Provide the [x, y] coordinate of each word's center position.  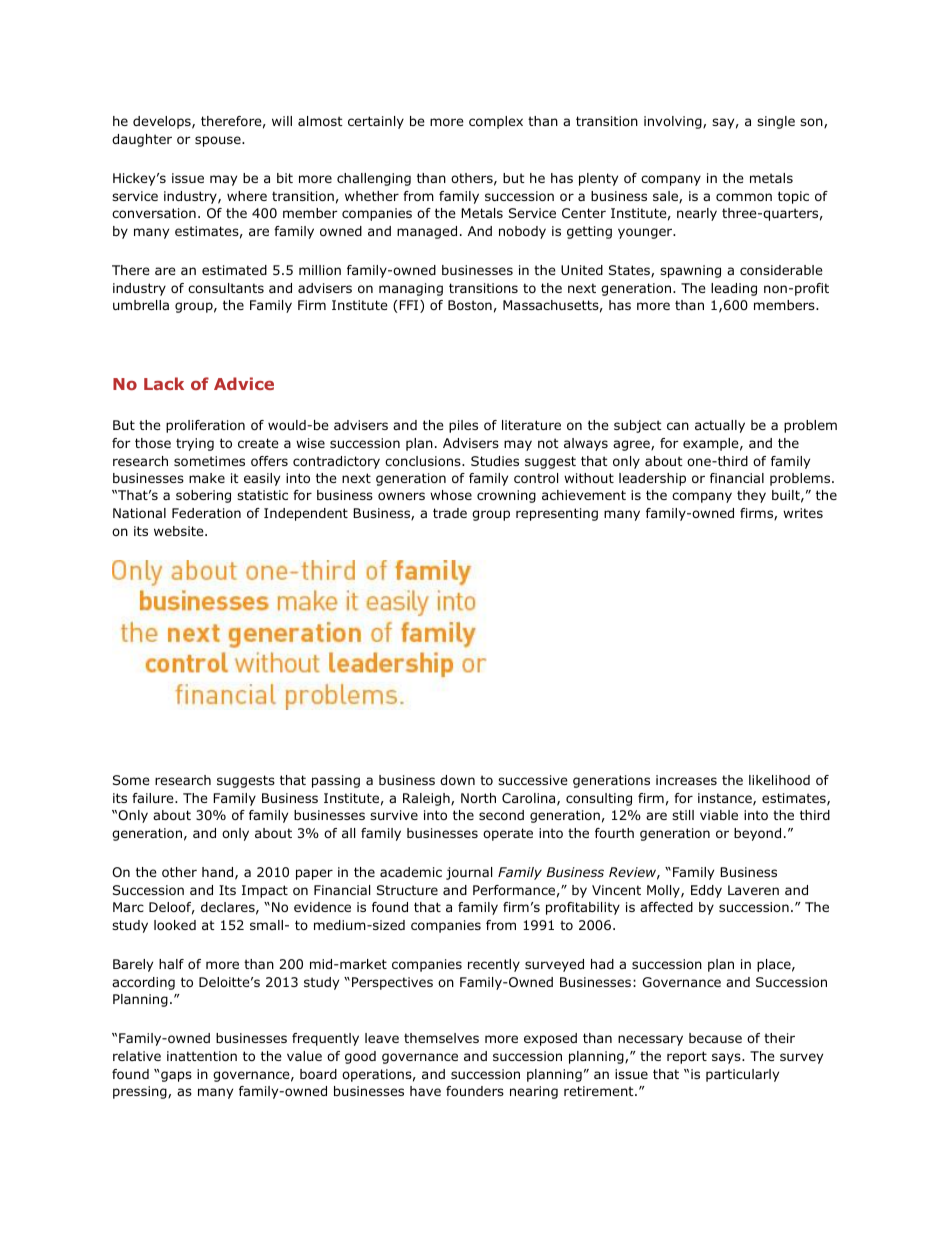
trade [450, 513]
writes [803, 513]
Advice [244, 383]
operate [508, 834]
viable [719, 815]
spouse [219, 141]
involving [674, 122]
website [180, 531]
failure [154, 798]
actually [720, 426]
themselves [441, 1038]
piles [463, 426]
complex [496, 122]
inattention [202, 1056]
